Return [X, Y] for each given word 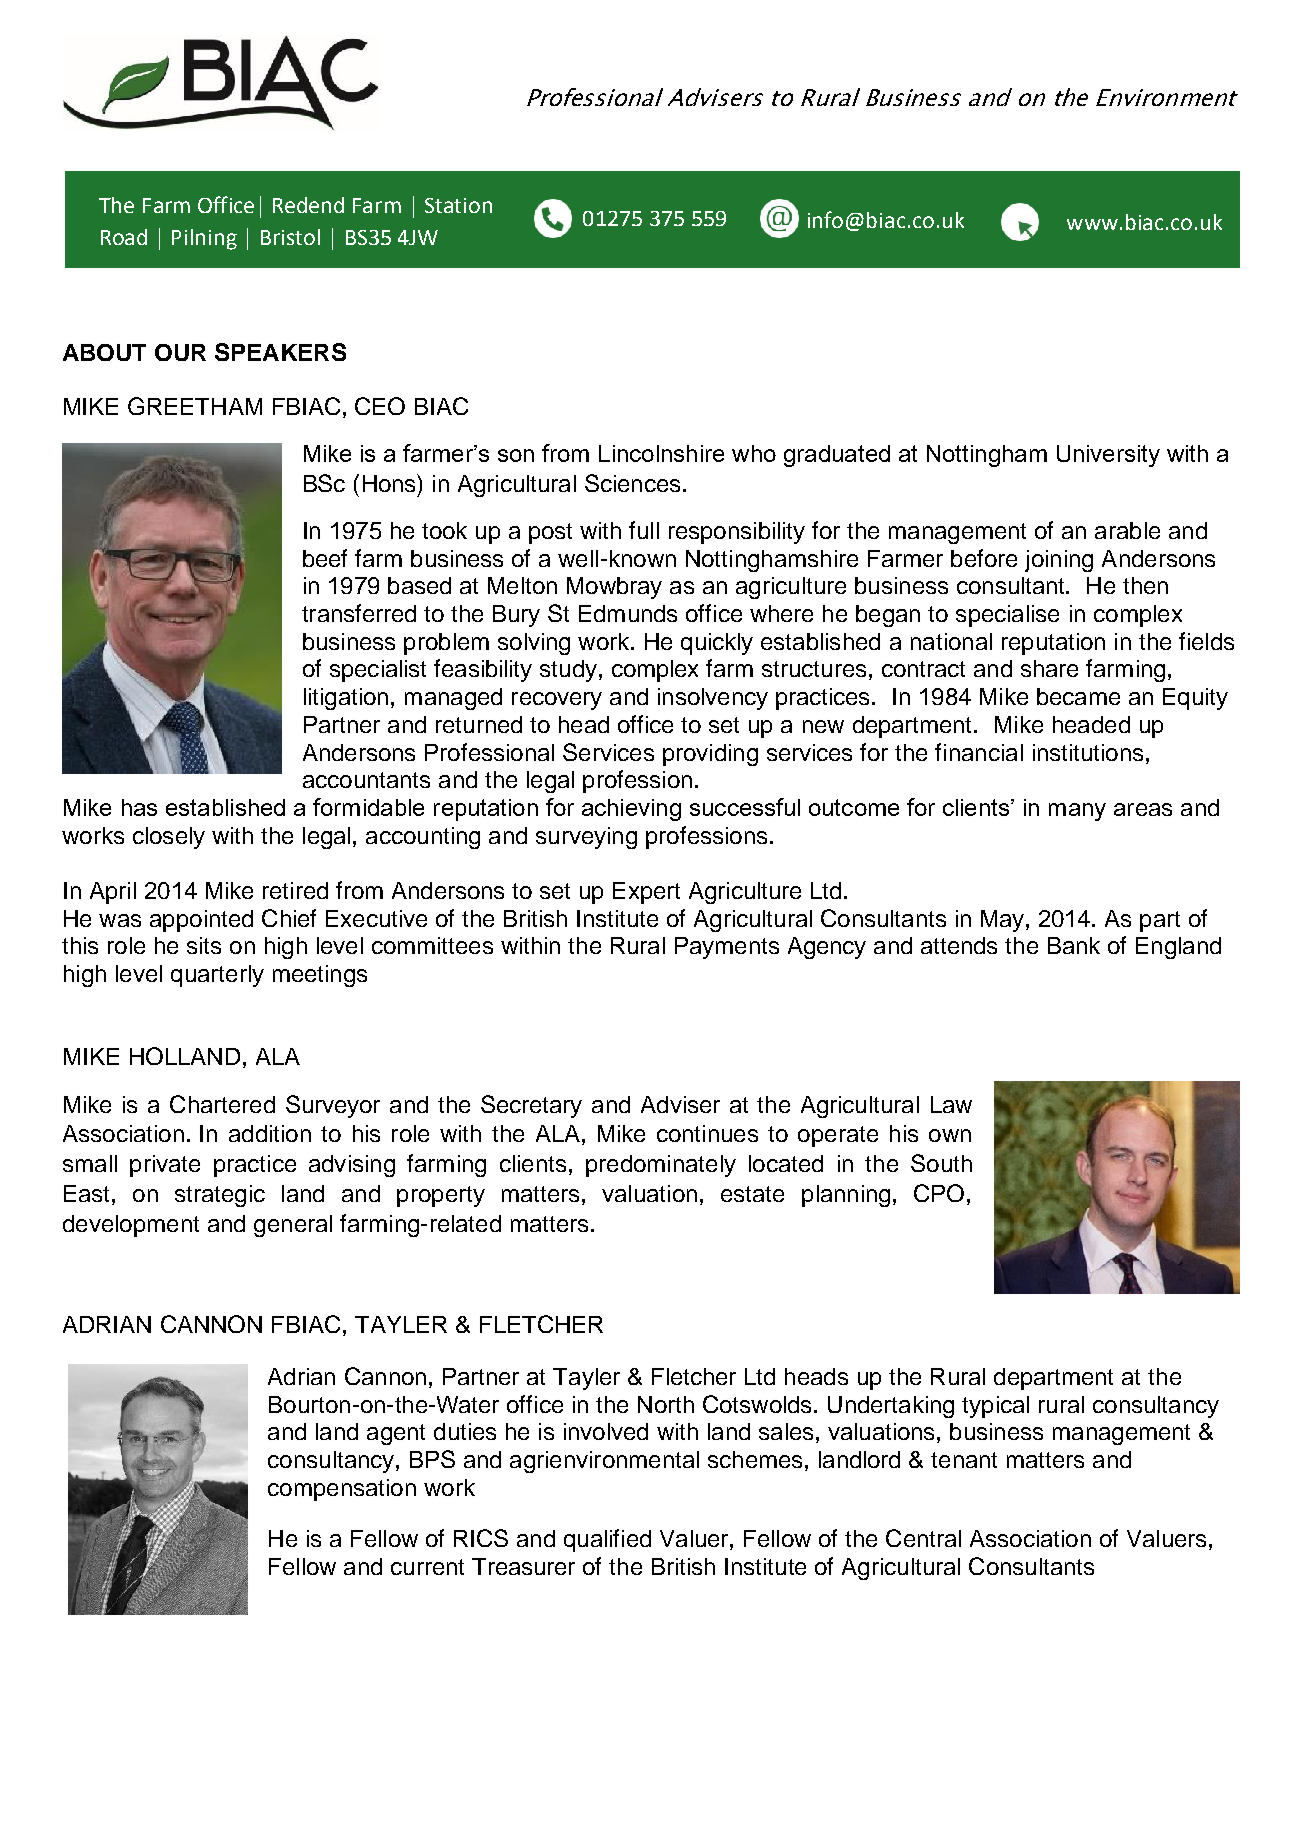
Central [923, 1538]
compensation [342, 1490]
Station [458, 205]
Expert [646, 893]
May [1004, 921]
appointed [201, 921]
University [1108, 456]
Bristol [290, 237]
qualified [607, 1540]
